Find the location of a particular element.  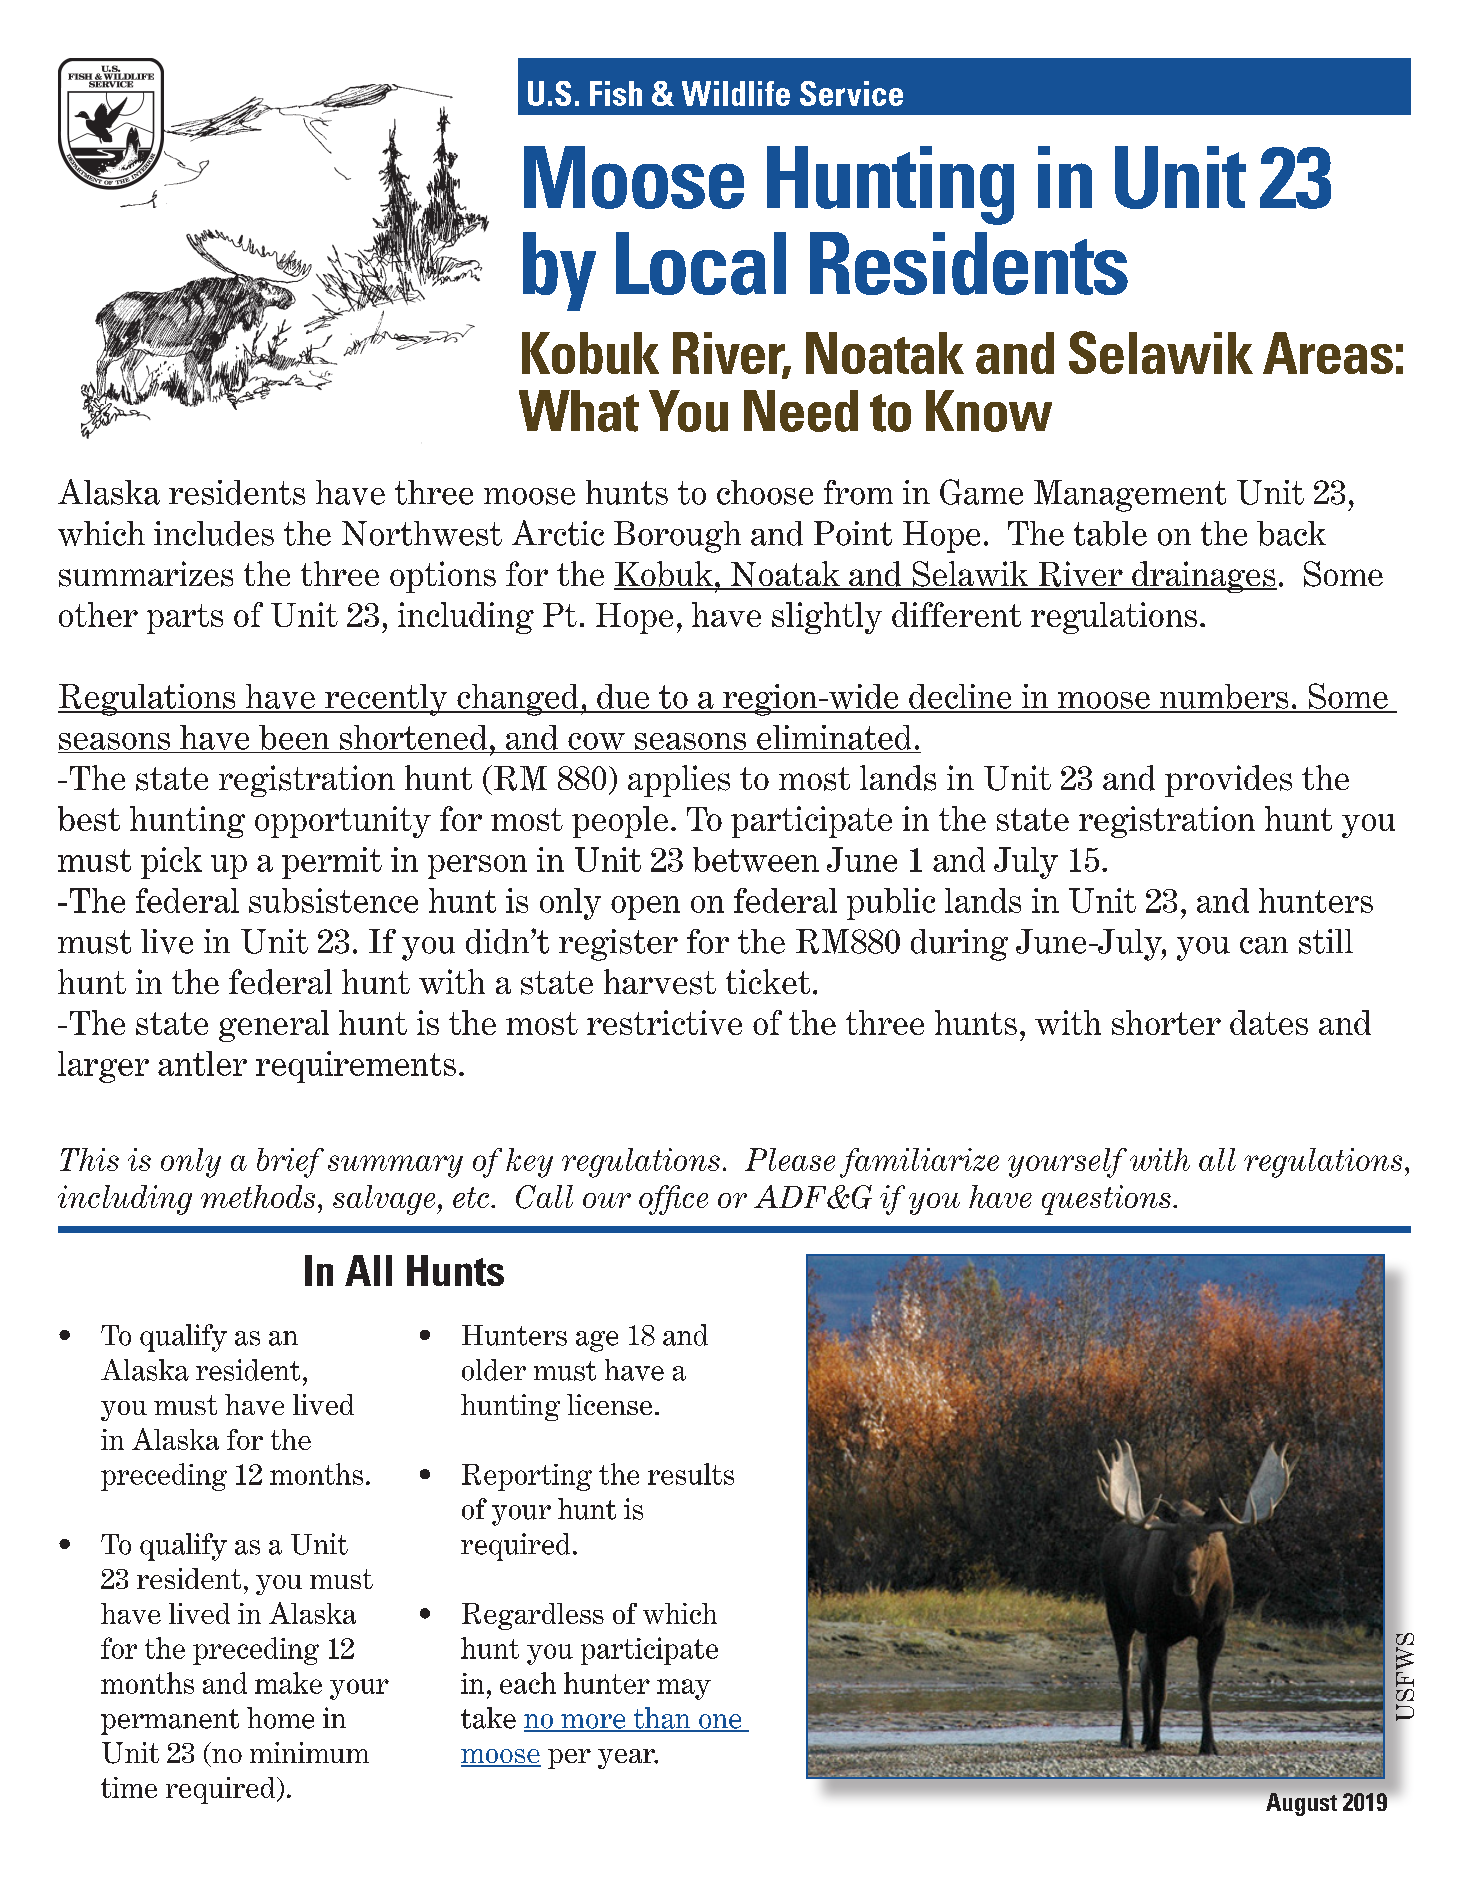

Wildlife is located at coordinates (736, 93).
